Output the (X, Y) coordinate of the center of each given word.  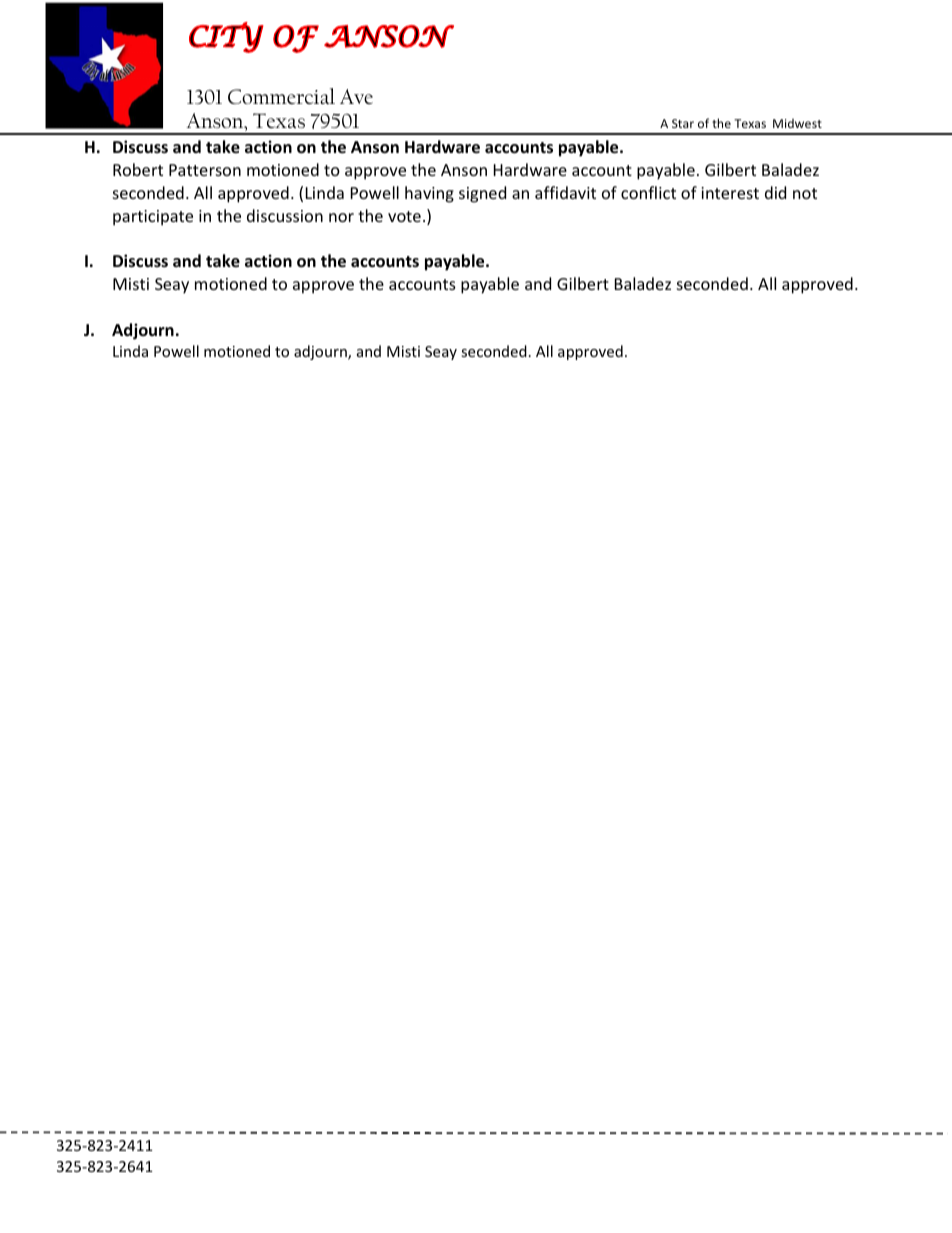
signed (482, 194)
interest (730, 193)
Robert (138, 169)
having (429, 194)
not (805, 193)
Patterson (205, 170)
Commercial (281, 96)
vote (404, 216)
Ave (356, 96)
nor (341, 217)
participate (153, 218)
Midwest (797, 123)
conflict (648, 192)
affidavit (565, 192)
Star (683, 123)
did (775, 192)
